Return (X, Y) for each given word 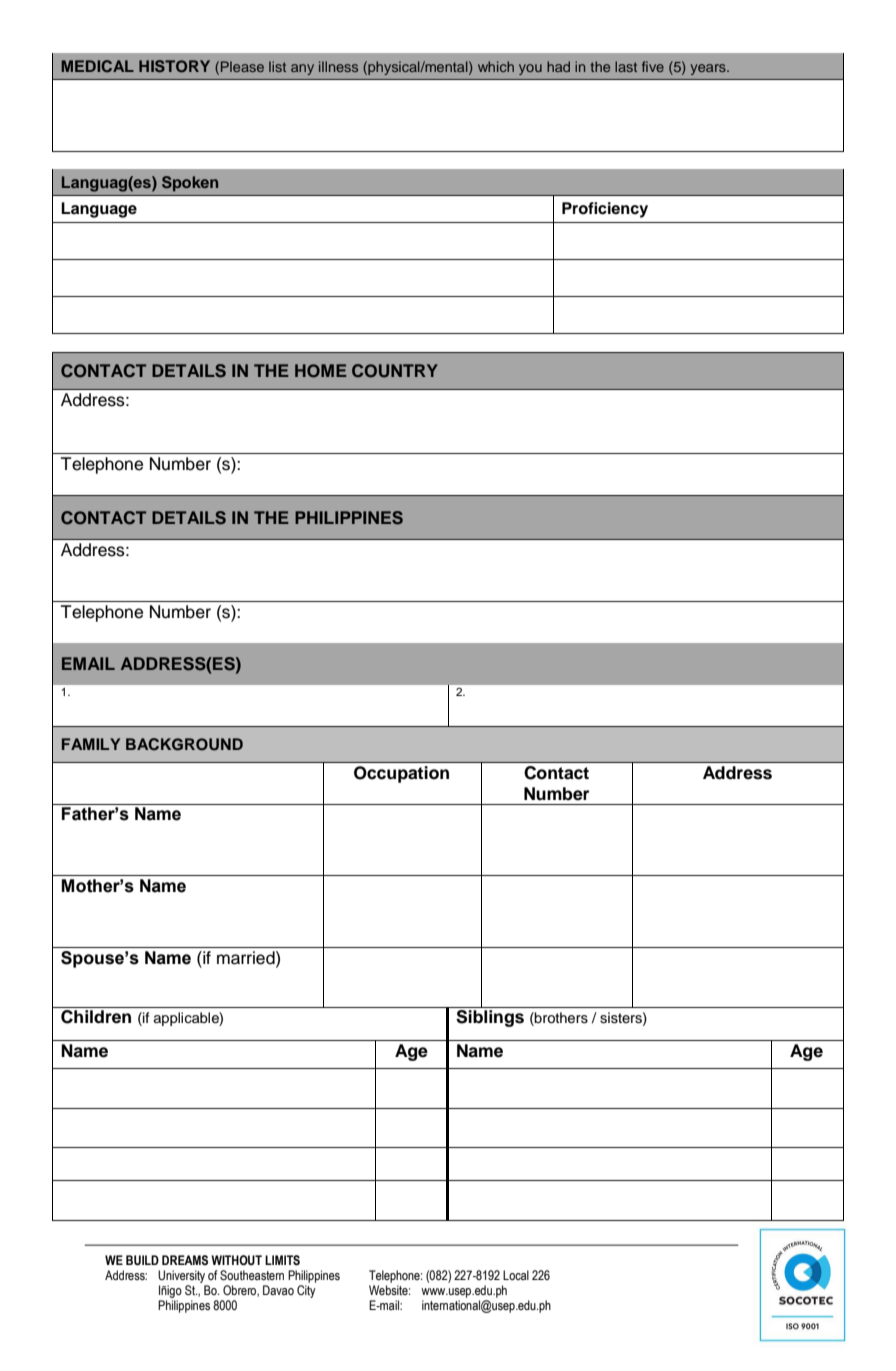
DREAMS (185, 1260)
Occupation (401, 774)
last (626, 66)
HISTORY (174, 66)
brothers (560, 1019)
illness (338, 66)
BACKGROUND (184, 744)
